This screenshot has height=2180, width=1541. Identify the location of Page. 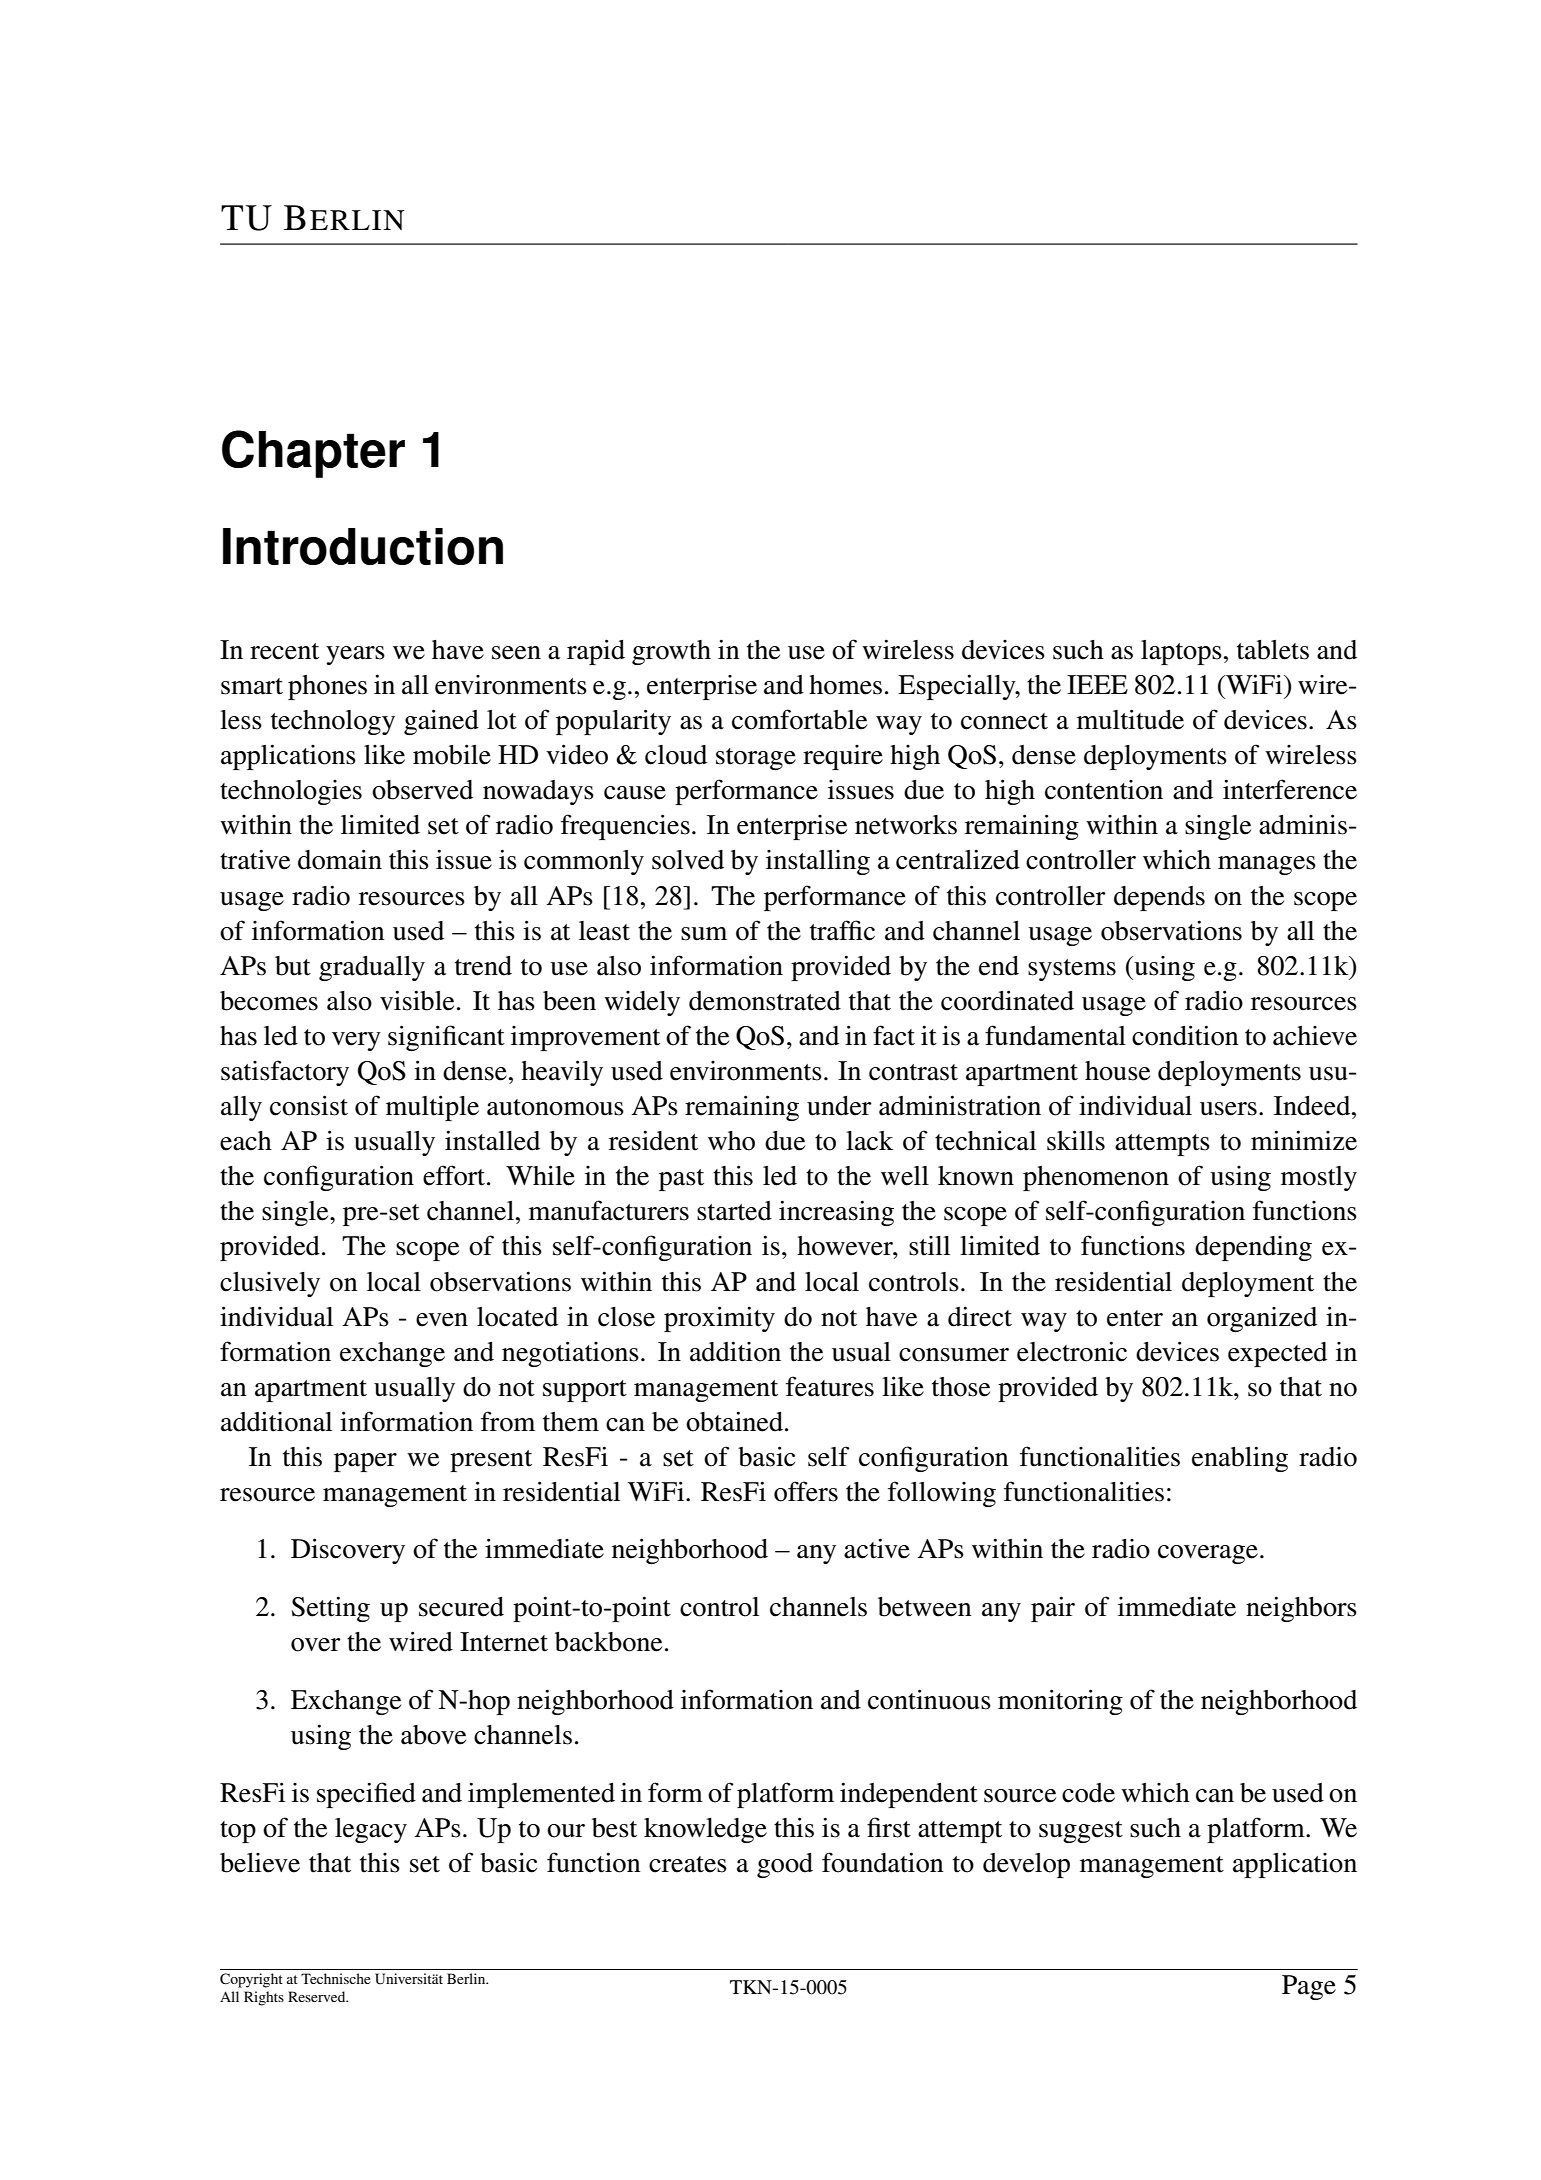
(1309, 1987).
